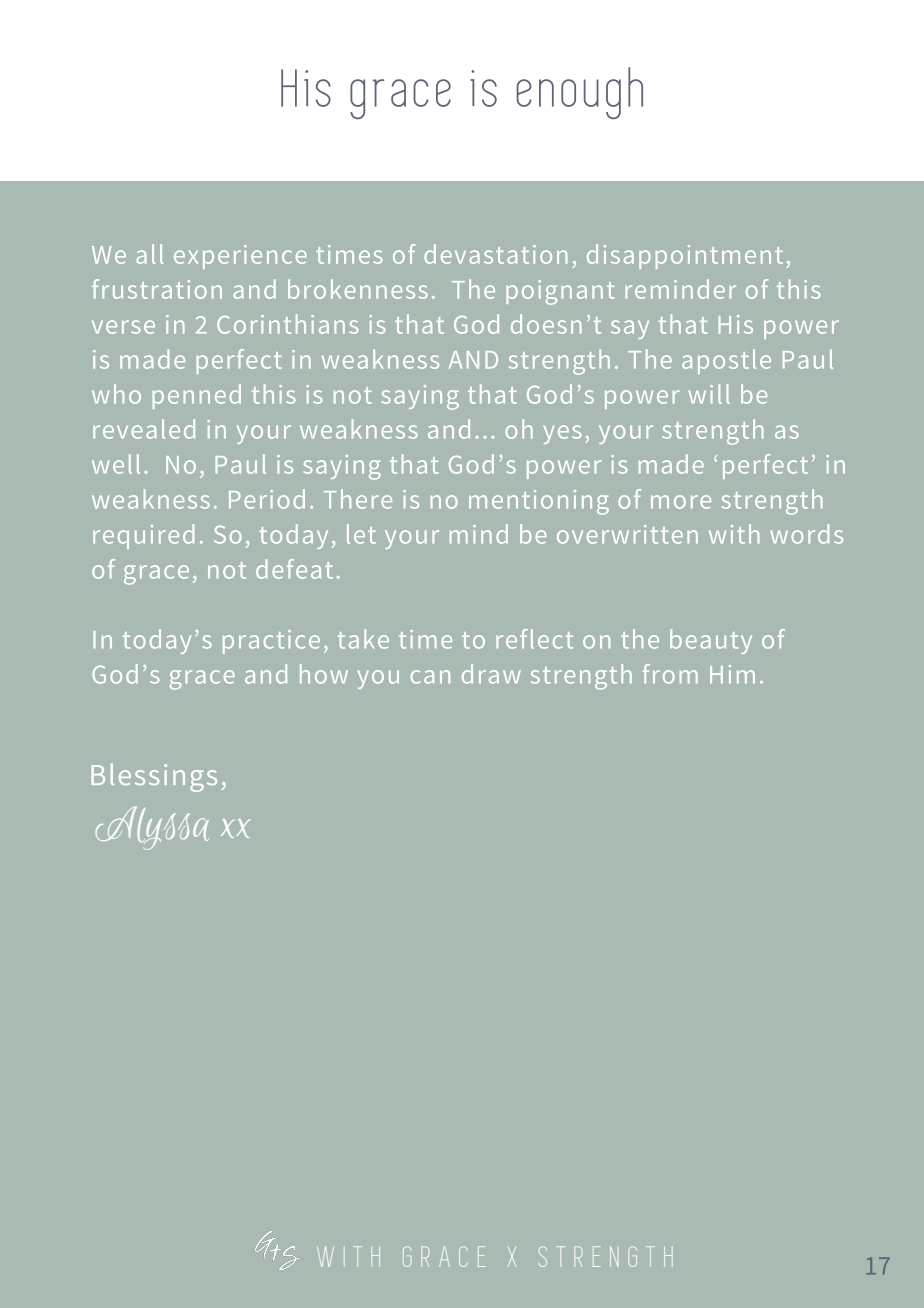  What do you see at coordinates (685, 256) in the document?
I see `disappointment` at bounding box center [685, 256].
